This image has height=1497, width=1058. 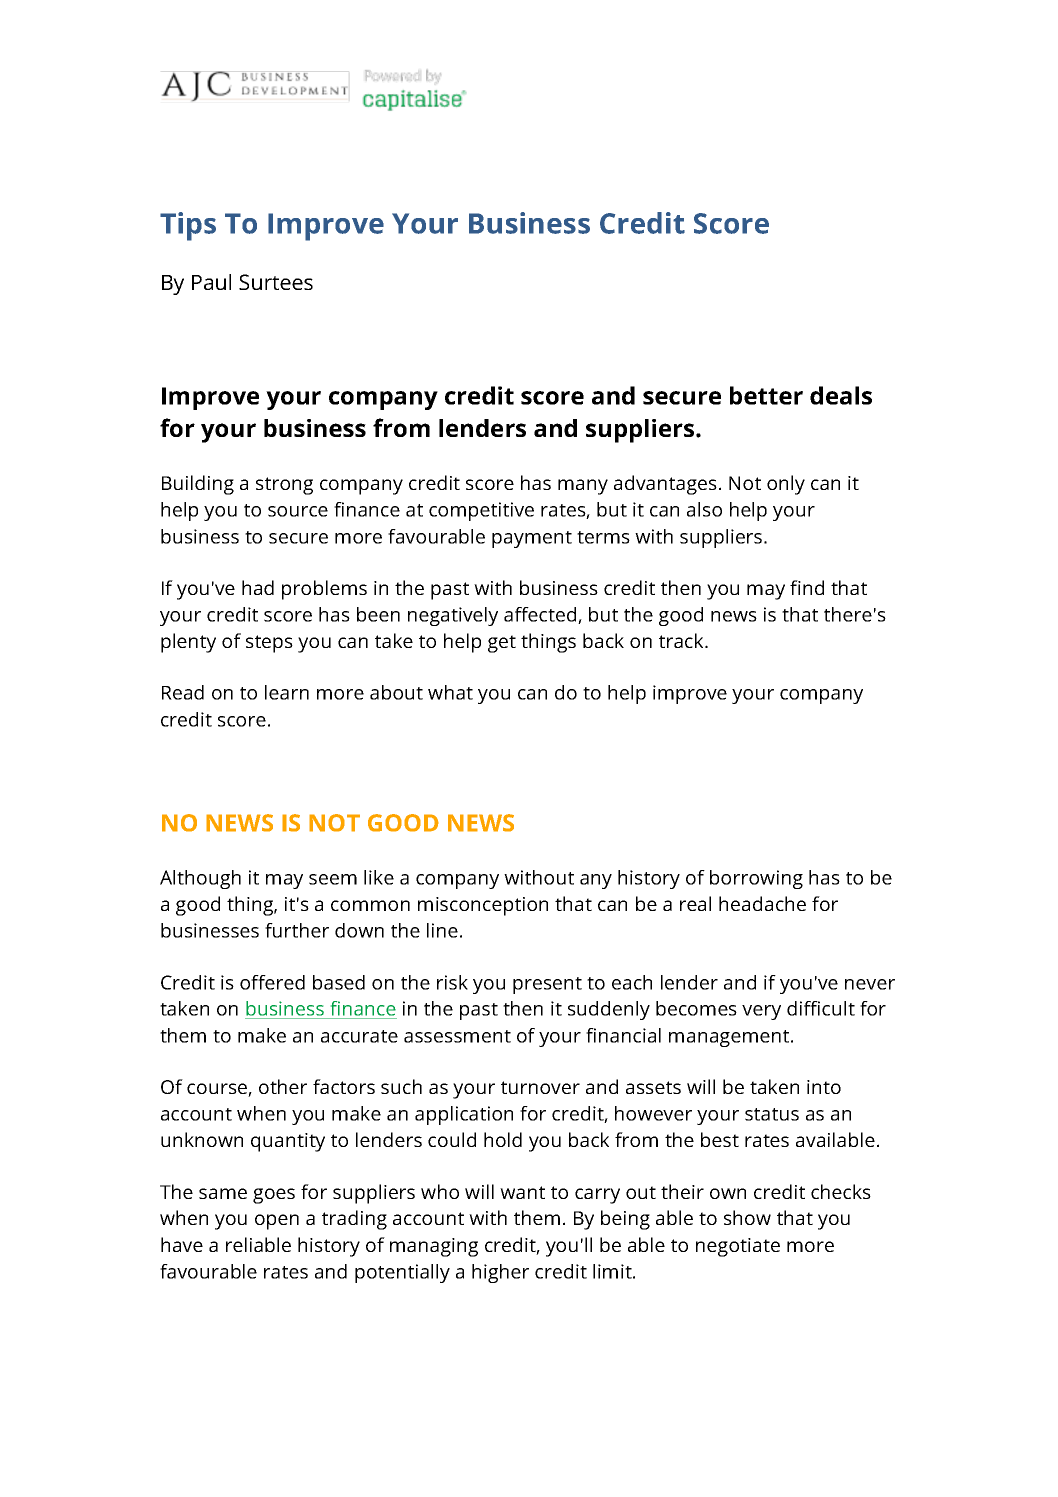 I want to click on what, so click(x=450, y=692).
